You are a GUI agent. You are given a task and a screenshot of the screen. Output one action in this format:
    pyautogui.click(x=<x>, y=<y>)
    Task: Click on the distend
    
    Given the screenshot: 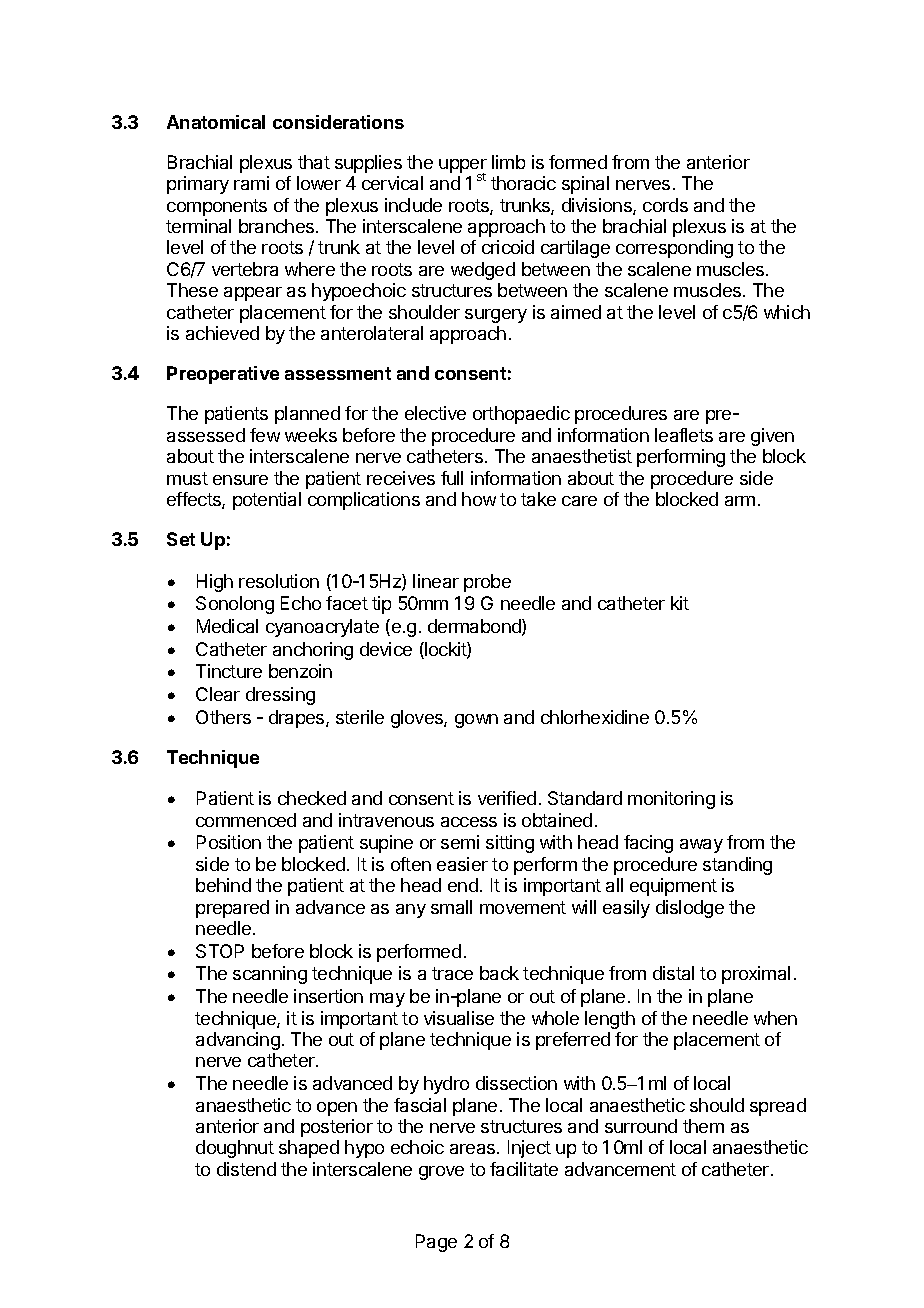 What is the action you would take?
    pyautogui.click(x=246, y=1169)
